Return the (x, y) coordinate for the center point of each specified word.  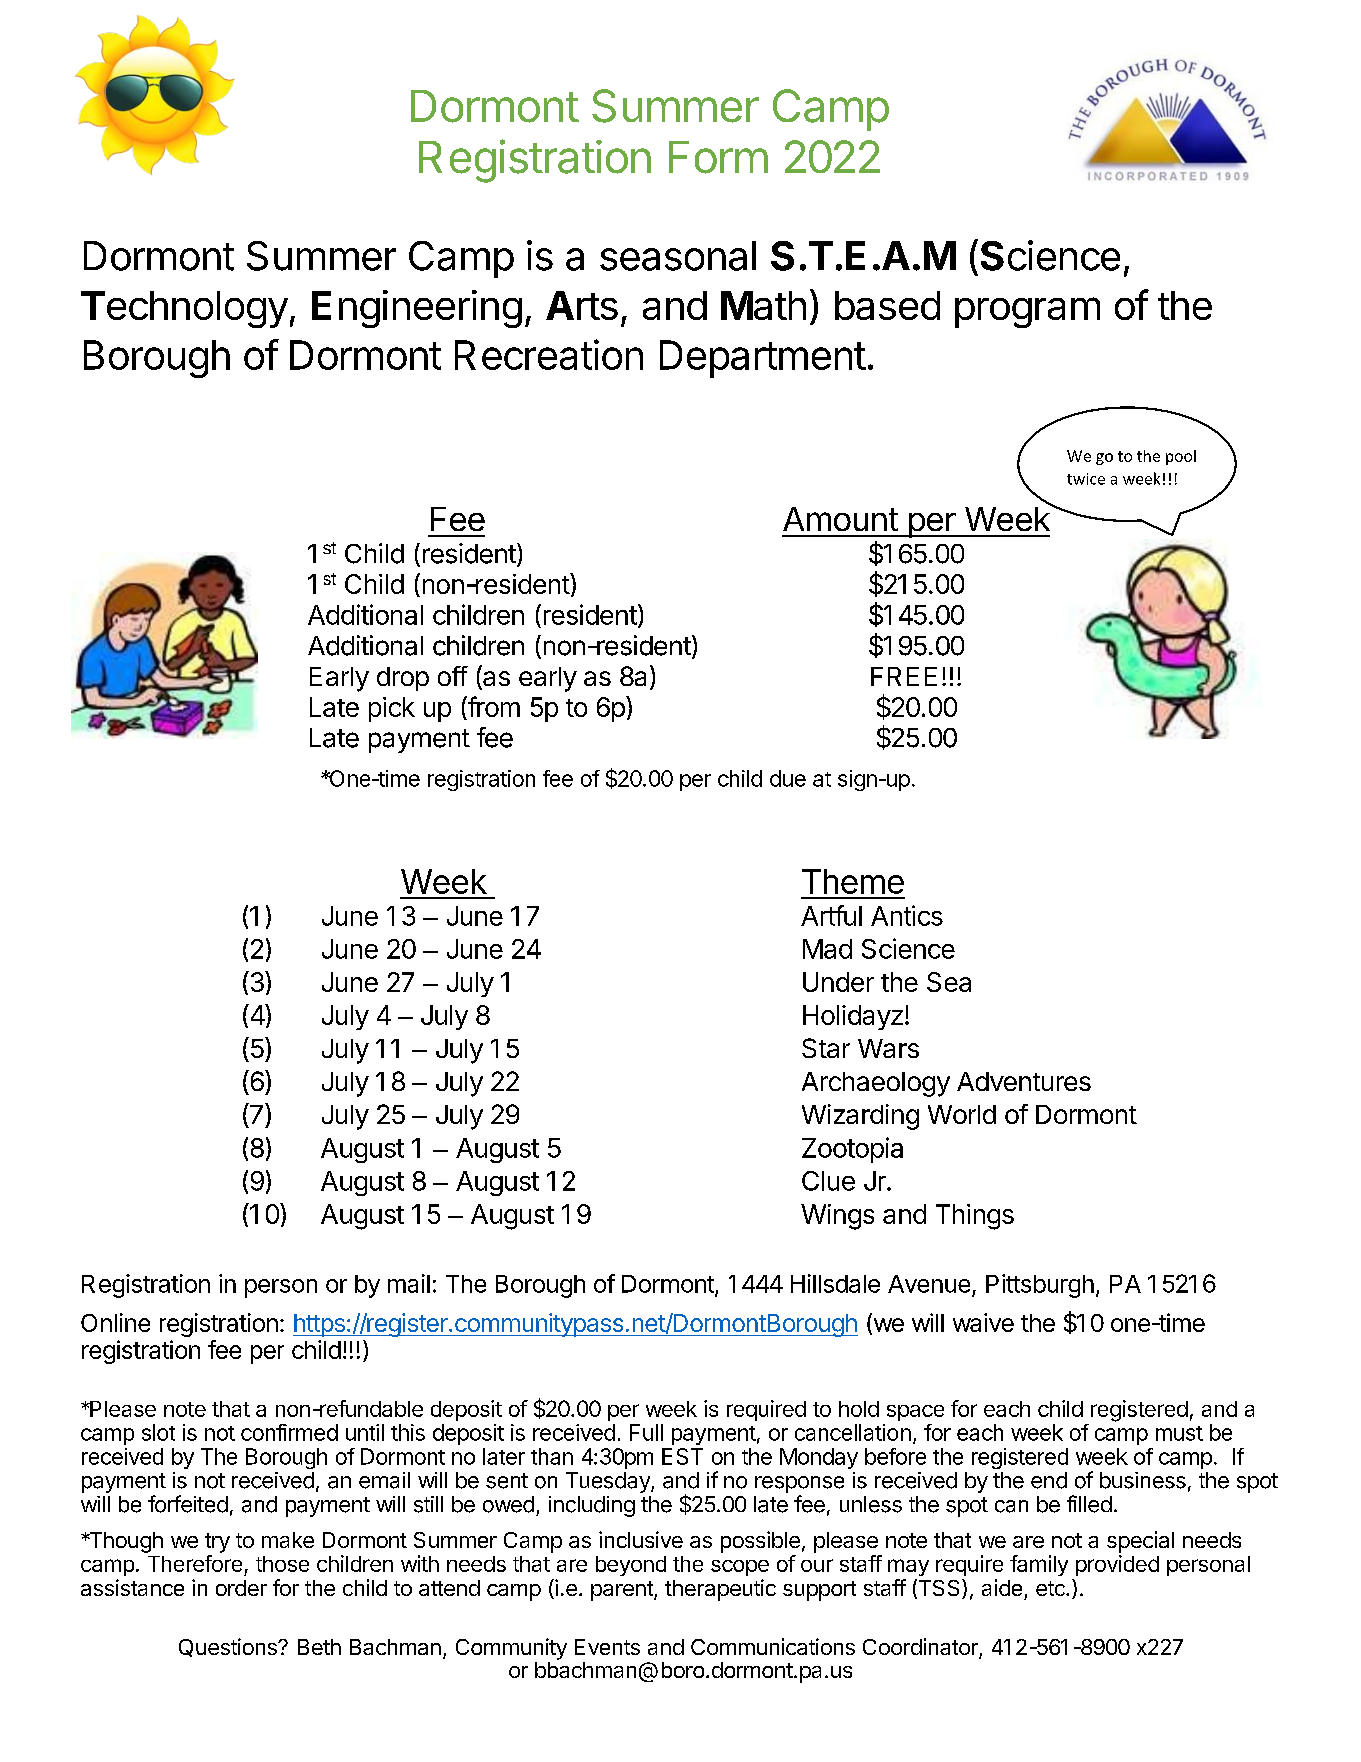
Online (115, 1322)
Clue (828, 1181)
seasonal (678, 256)
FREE (904, 676)
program (1027, 312)
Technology (184, 309)
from (493, 706)
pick (392, 709)
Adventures (1024, 1081)
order (241, 1588)
